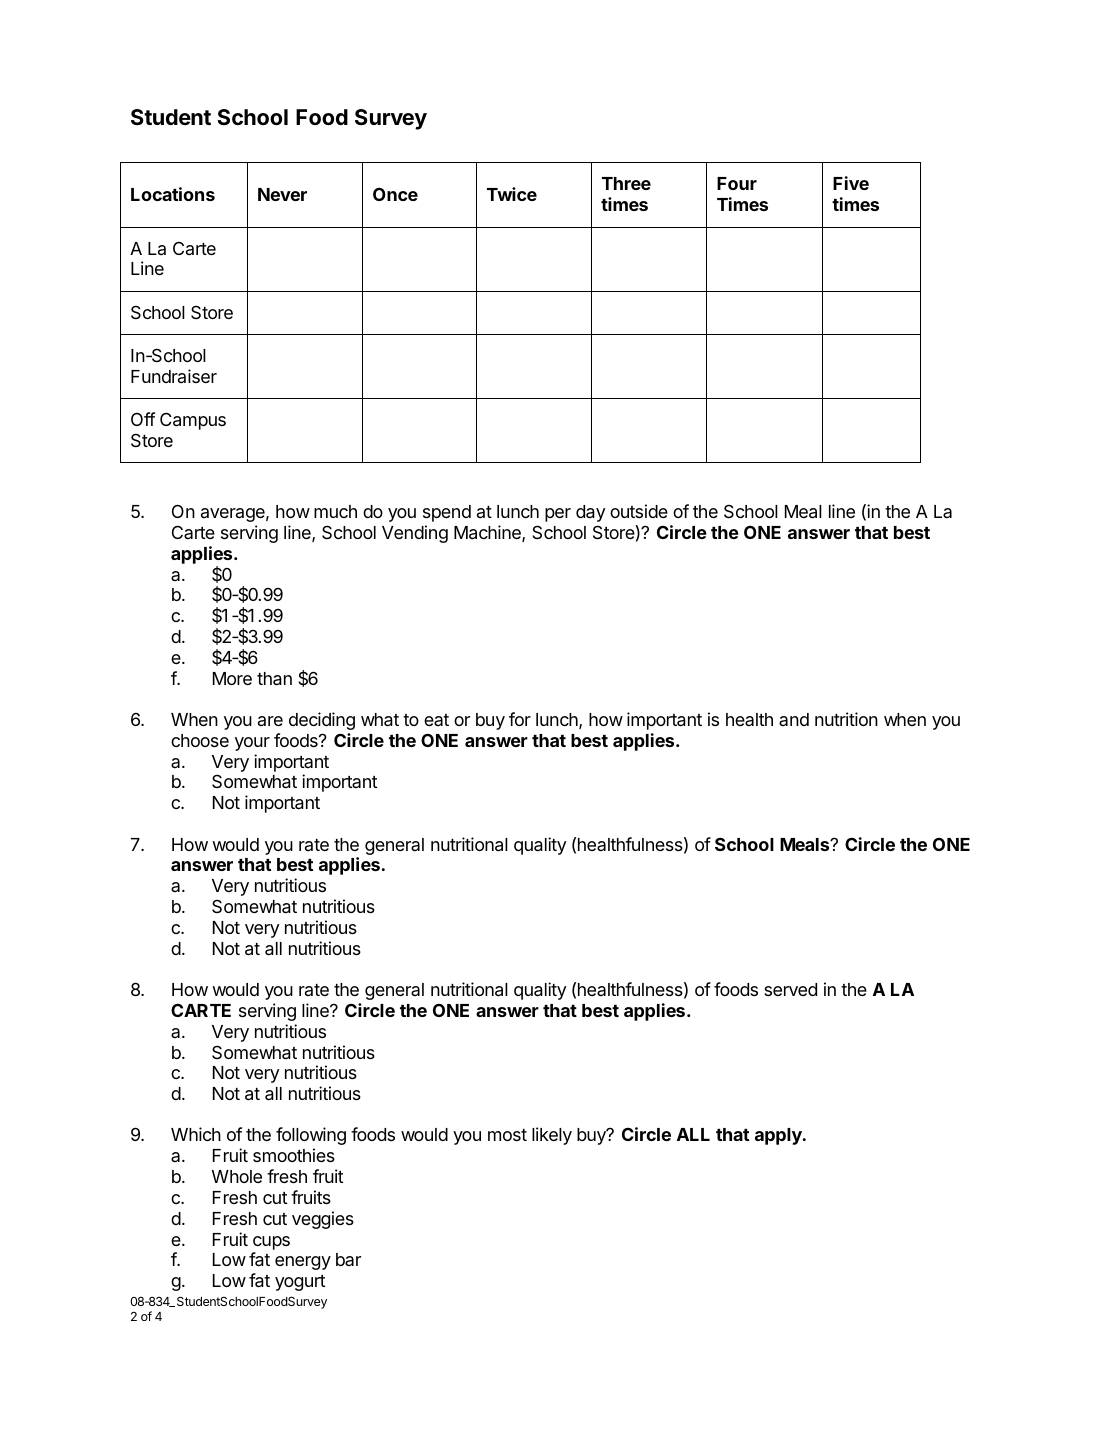  What do you see at coordinates (271, 1243) in the screenshot?
I see `cups` at bounding box center [271, 1243].
